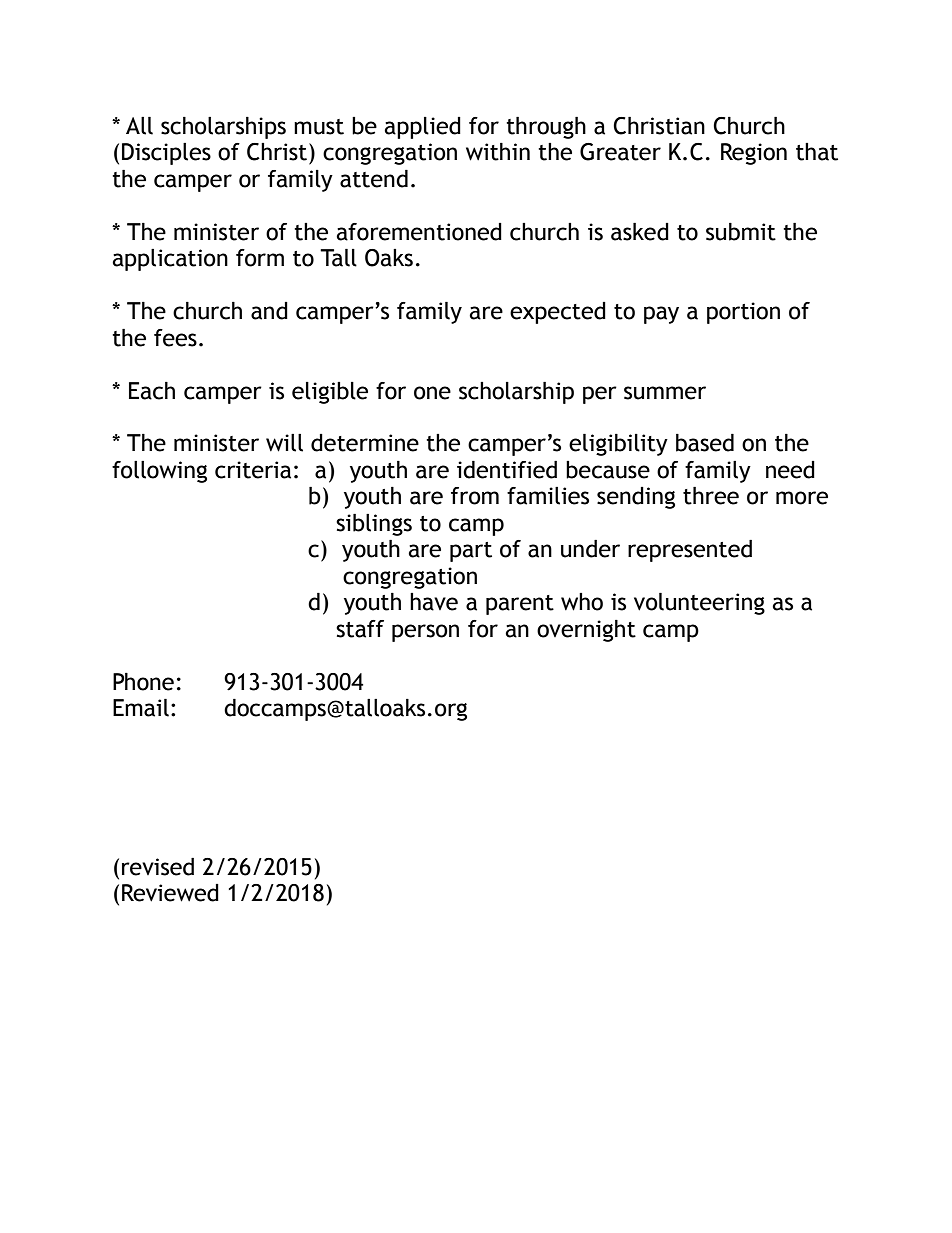 Image resolution: width=952 pixels, height=1233 pixels. What do you see at coordinates (143, 682) in the document?
I see `Phone` at bounding box center [143, 682].
